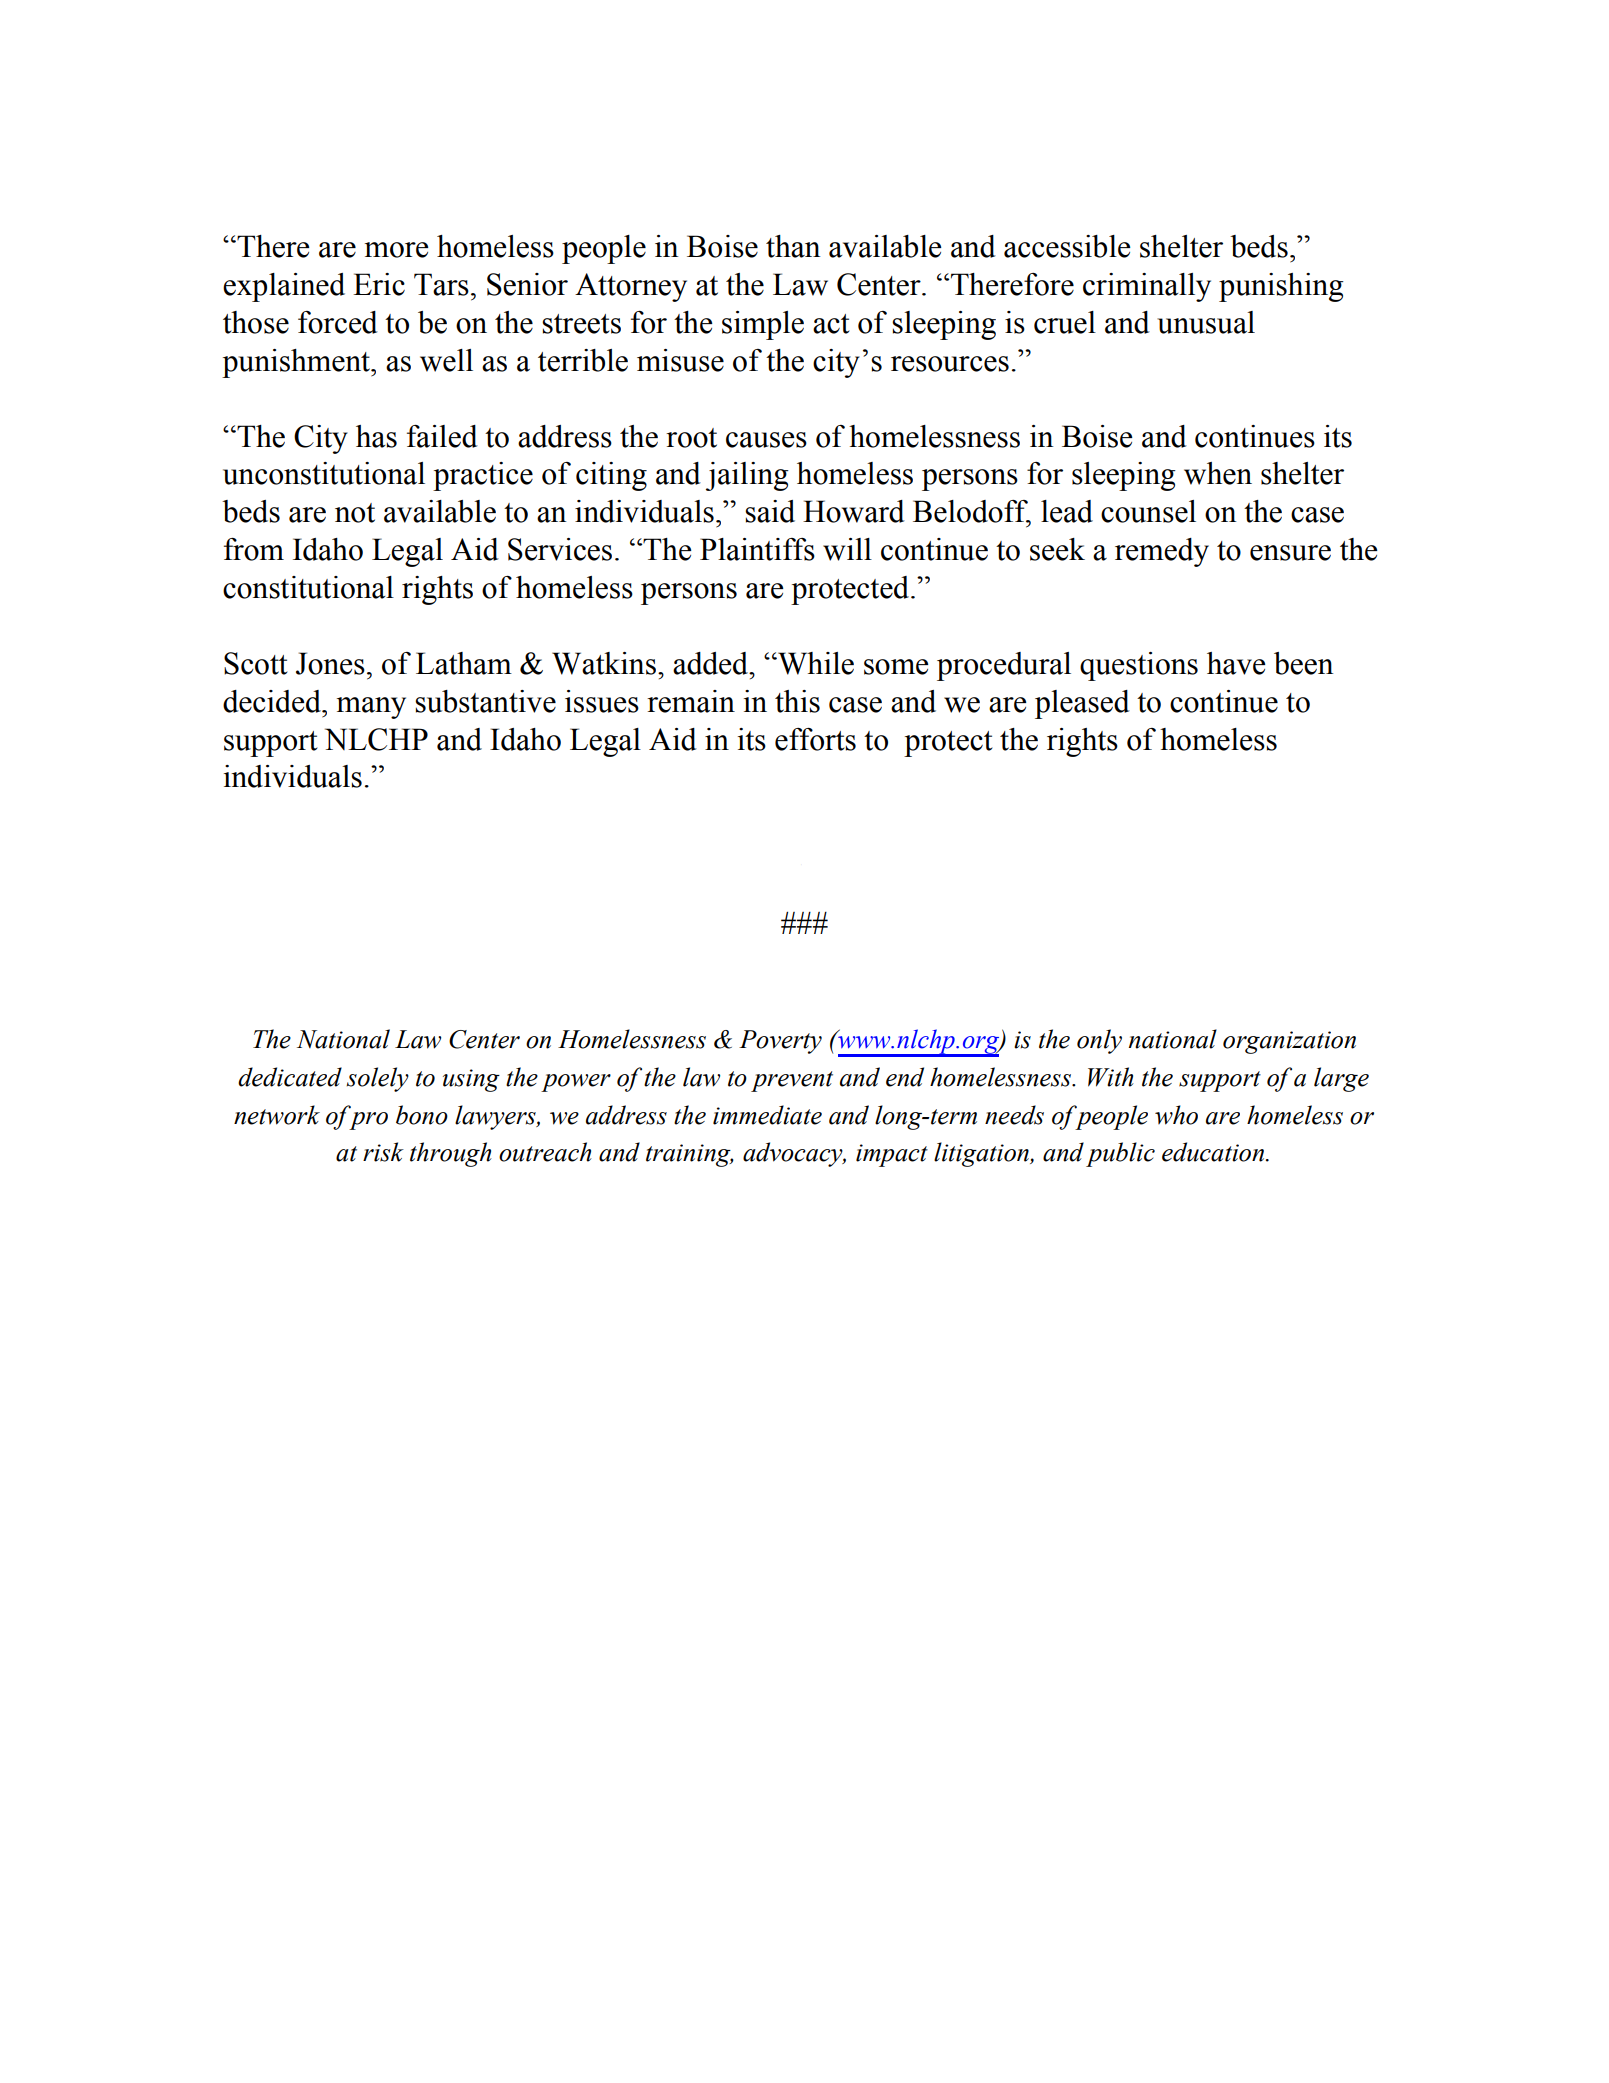 This screenshot has width=1609, height=2083. I want to click on than, so click(793, 246).
